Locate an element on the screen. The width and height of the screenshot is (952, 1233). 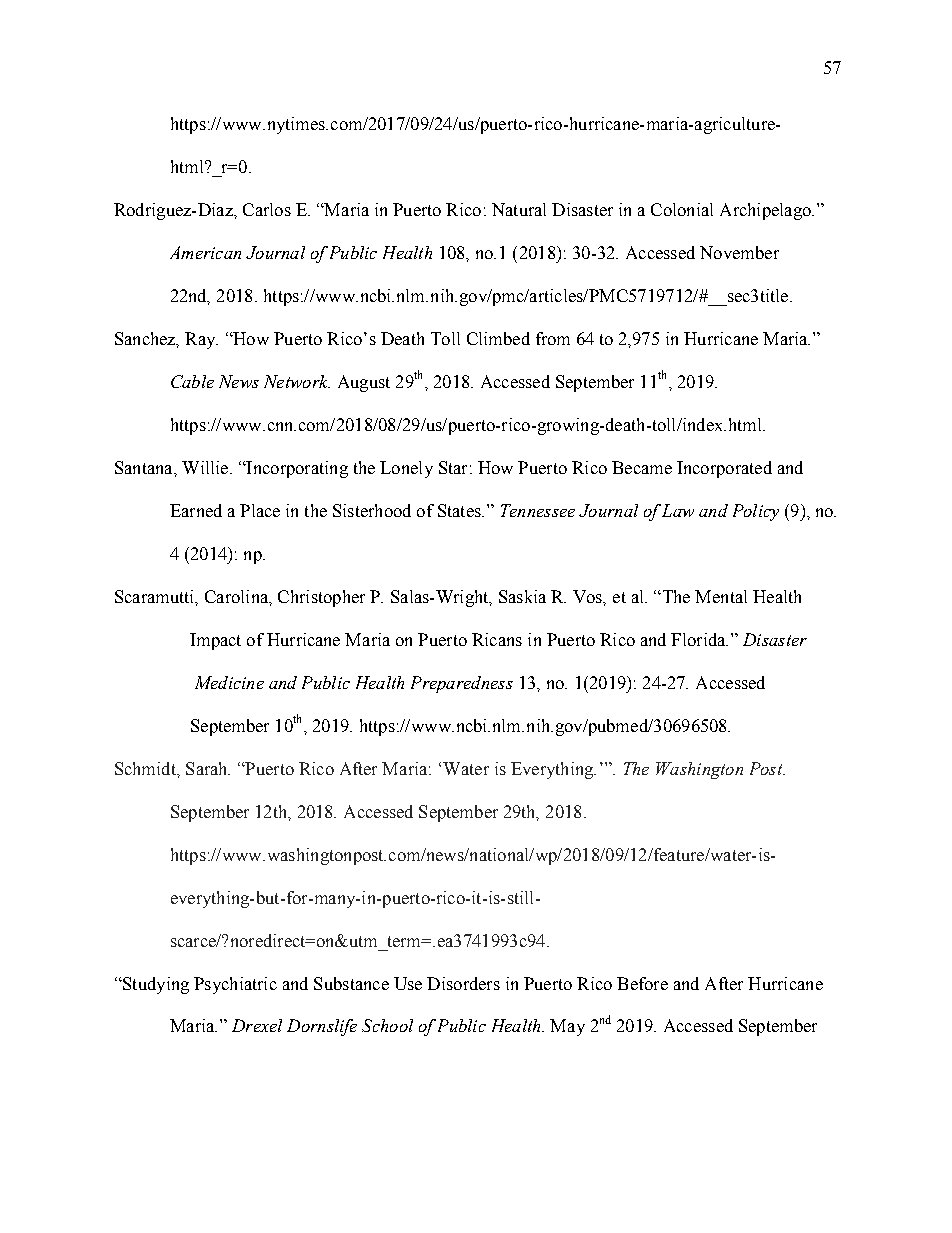
Natural is located at coordinates (519, 209).
